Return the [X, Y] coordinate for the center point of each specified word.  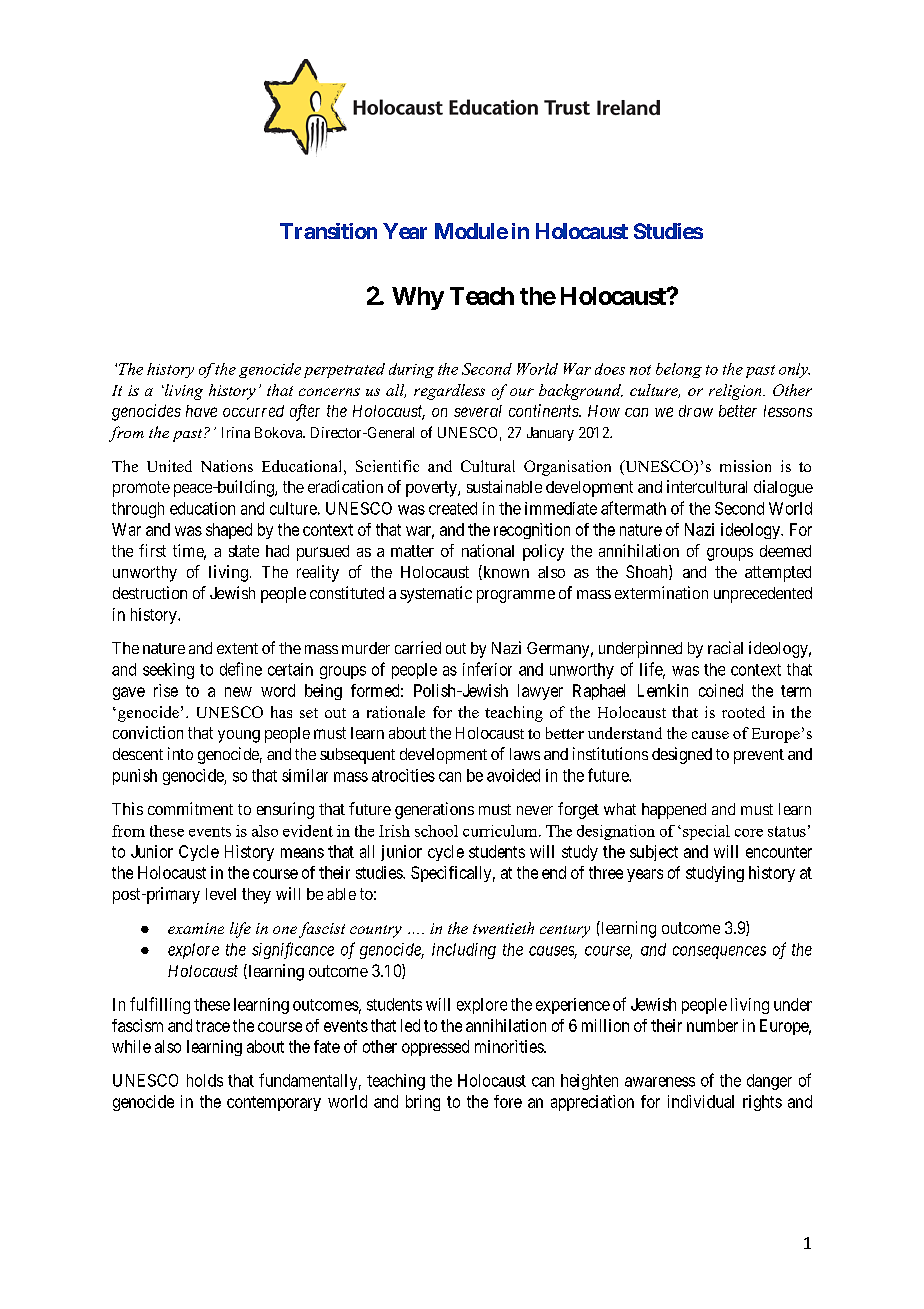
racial [725, 647]
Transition [328, 231]
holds [205, 1080]
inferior [487, 669]
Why [418, 298]
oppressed [435, 1048]
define [241, 669]
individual [701, 1101]
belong [679, 370]
